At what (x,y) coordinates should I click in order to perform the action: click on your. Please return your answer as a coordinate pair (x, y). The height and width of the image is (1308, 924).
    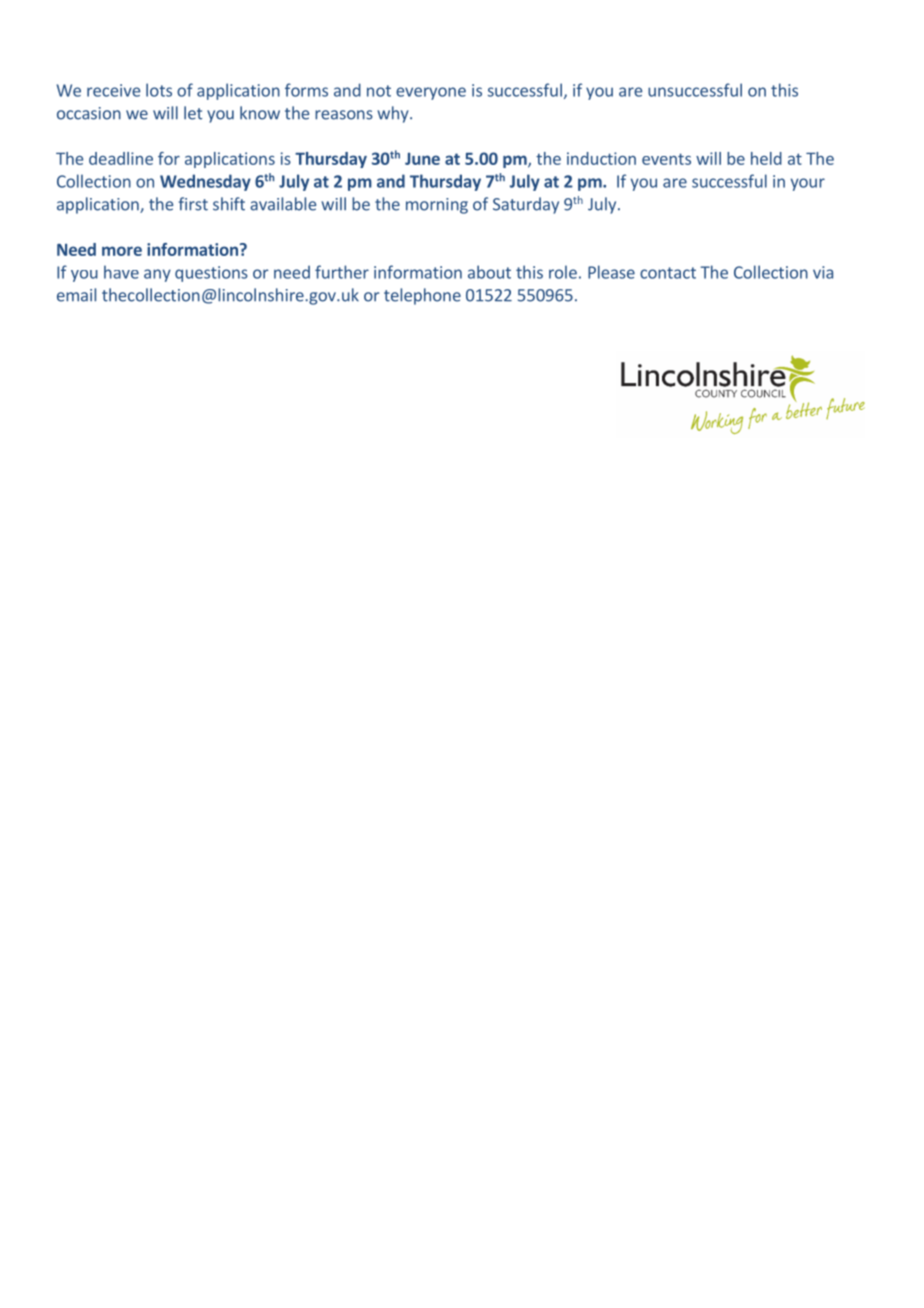
    Looking at the image, I should click on (808, 184).
